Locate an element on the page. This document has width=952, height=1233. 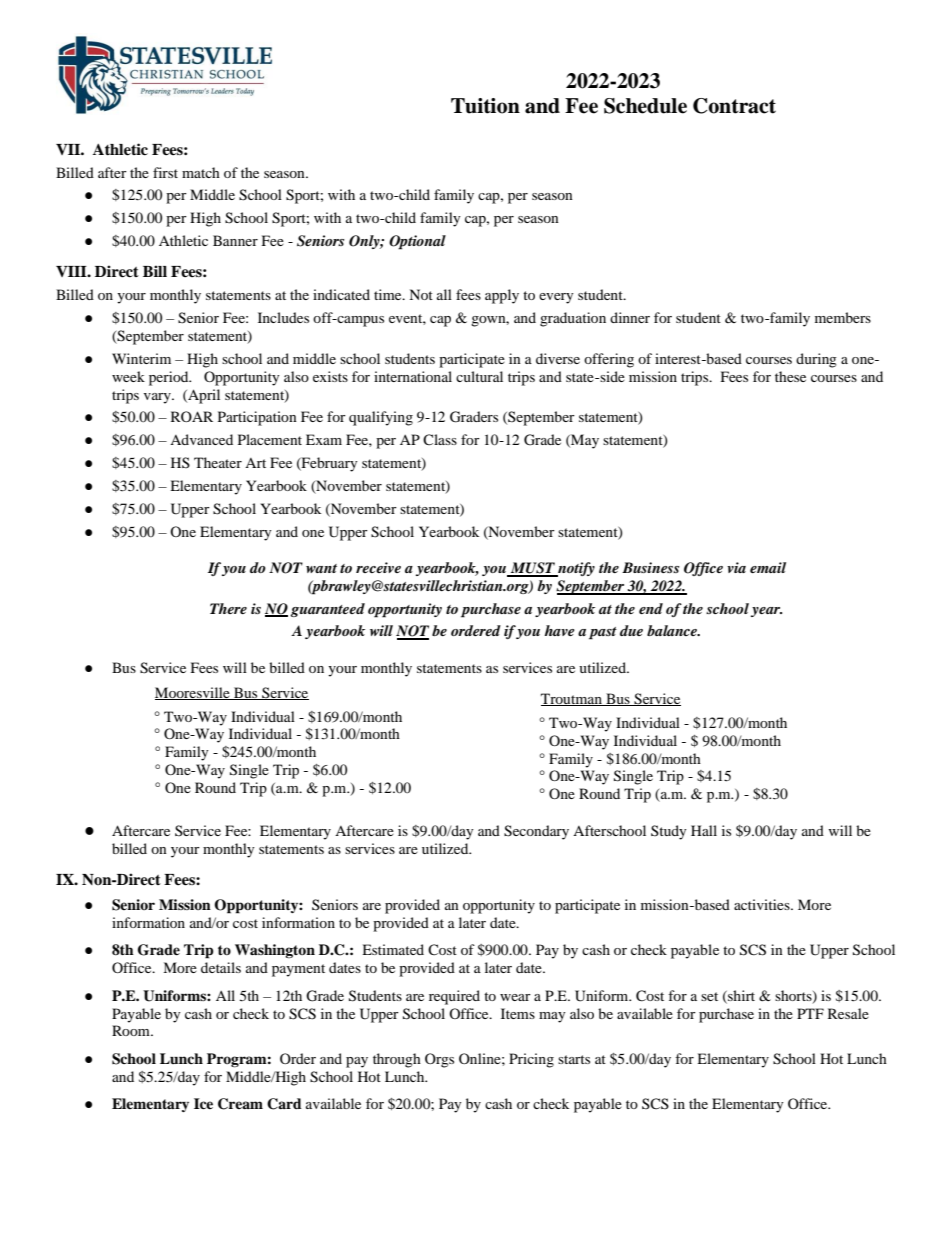
match is located at coordinates (201, 172).
